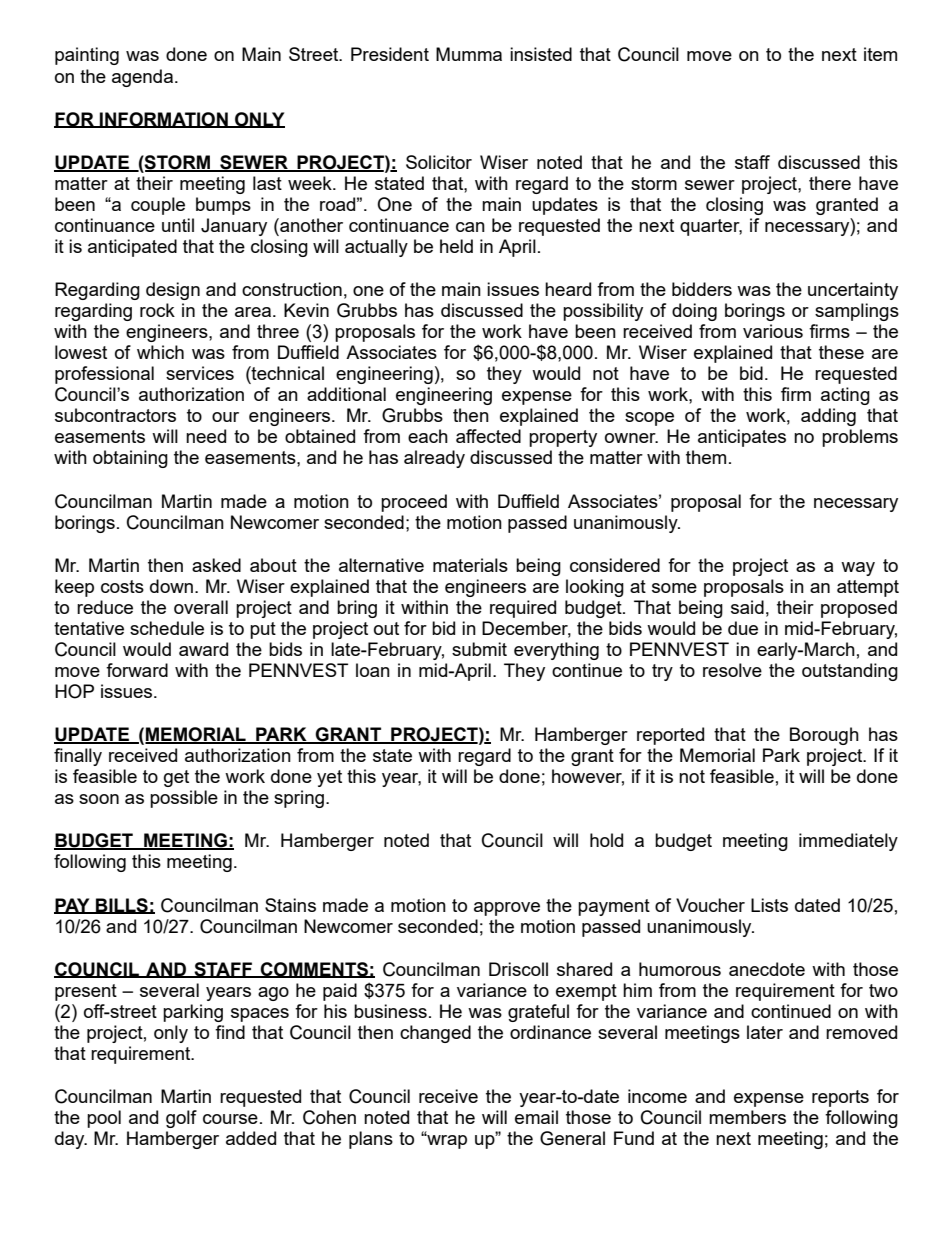 The width and height of the screenshot is (952, 1233). I want to click on golf, so click(181, 1119).
